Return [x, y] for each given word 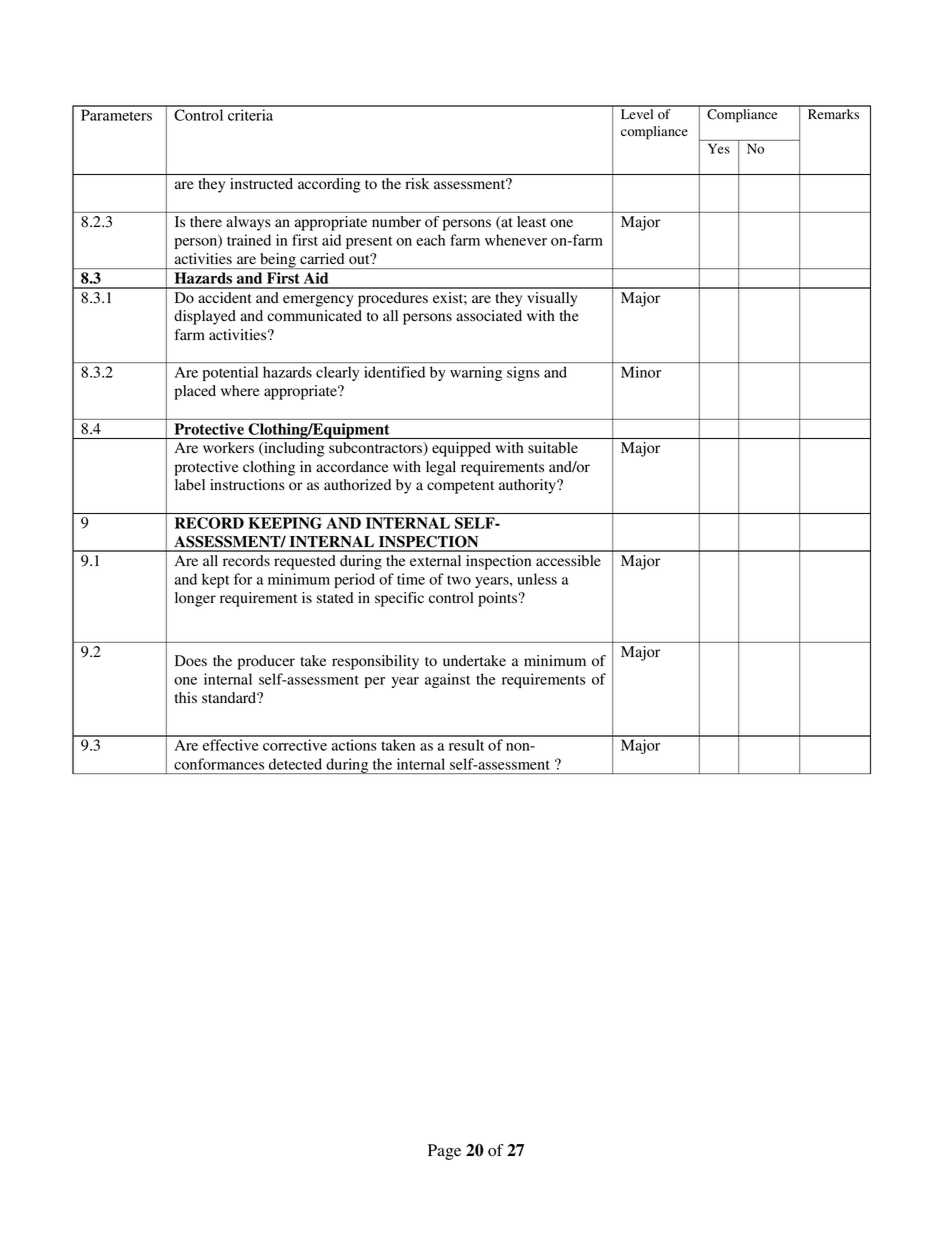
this [186, 697]
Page [444, 1152]
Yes [719, 149]
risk [417, 183]
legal [441, 468]
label [190, 485]
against [447, 680]
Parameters [116, 115]
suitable [553, 447]
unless [537, 579]
